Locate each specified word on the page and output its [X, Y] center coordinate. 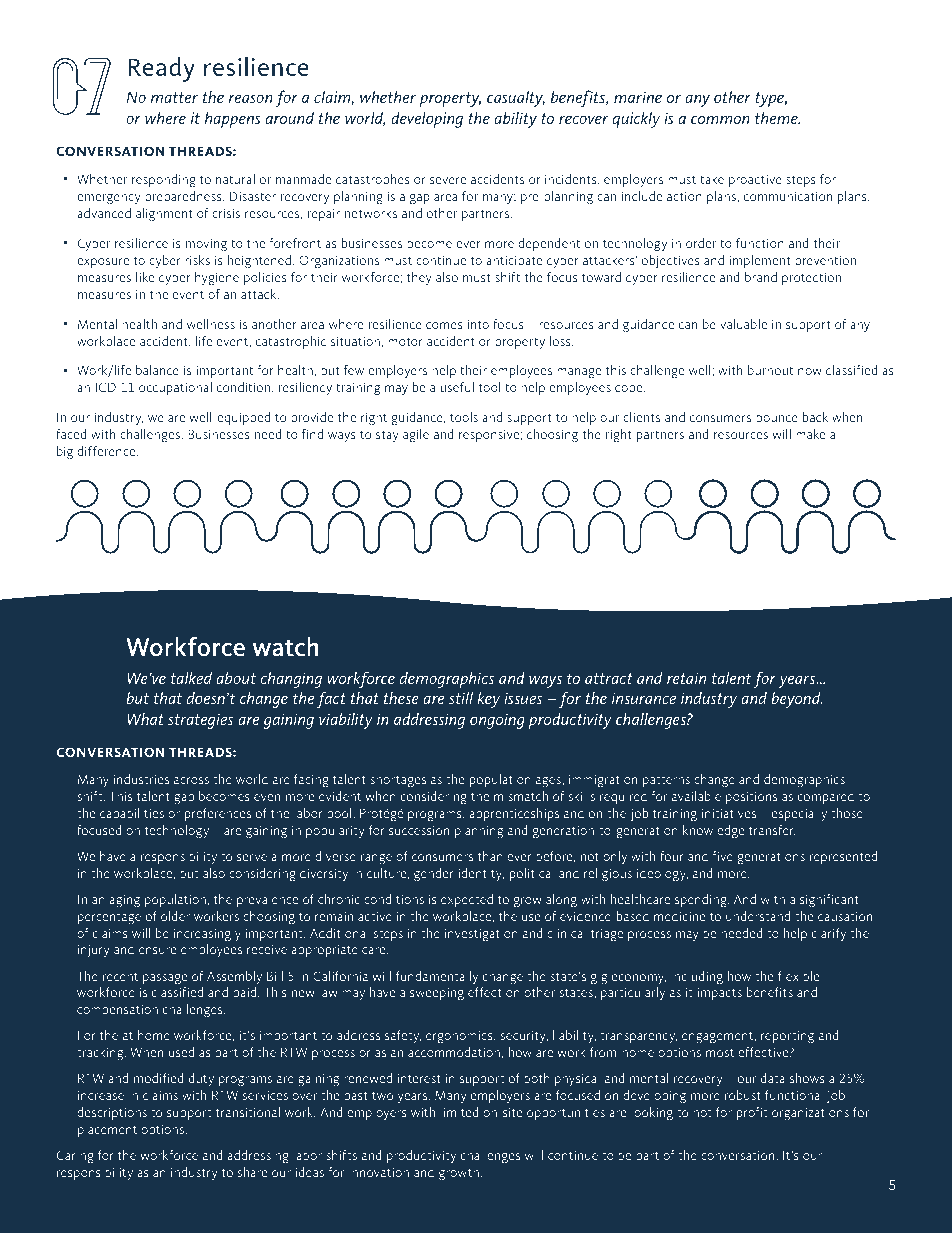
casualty [516, 98]
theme [777, 117]
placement [107, 1130]
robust [743, 1095]
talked [191, 677]
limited [459, 1112]
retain [686, 678]
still [461, 697]
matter [174, 97]
